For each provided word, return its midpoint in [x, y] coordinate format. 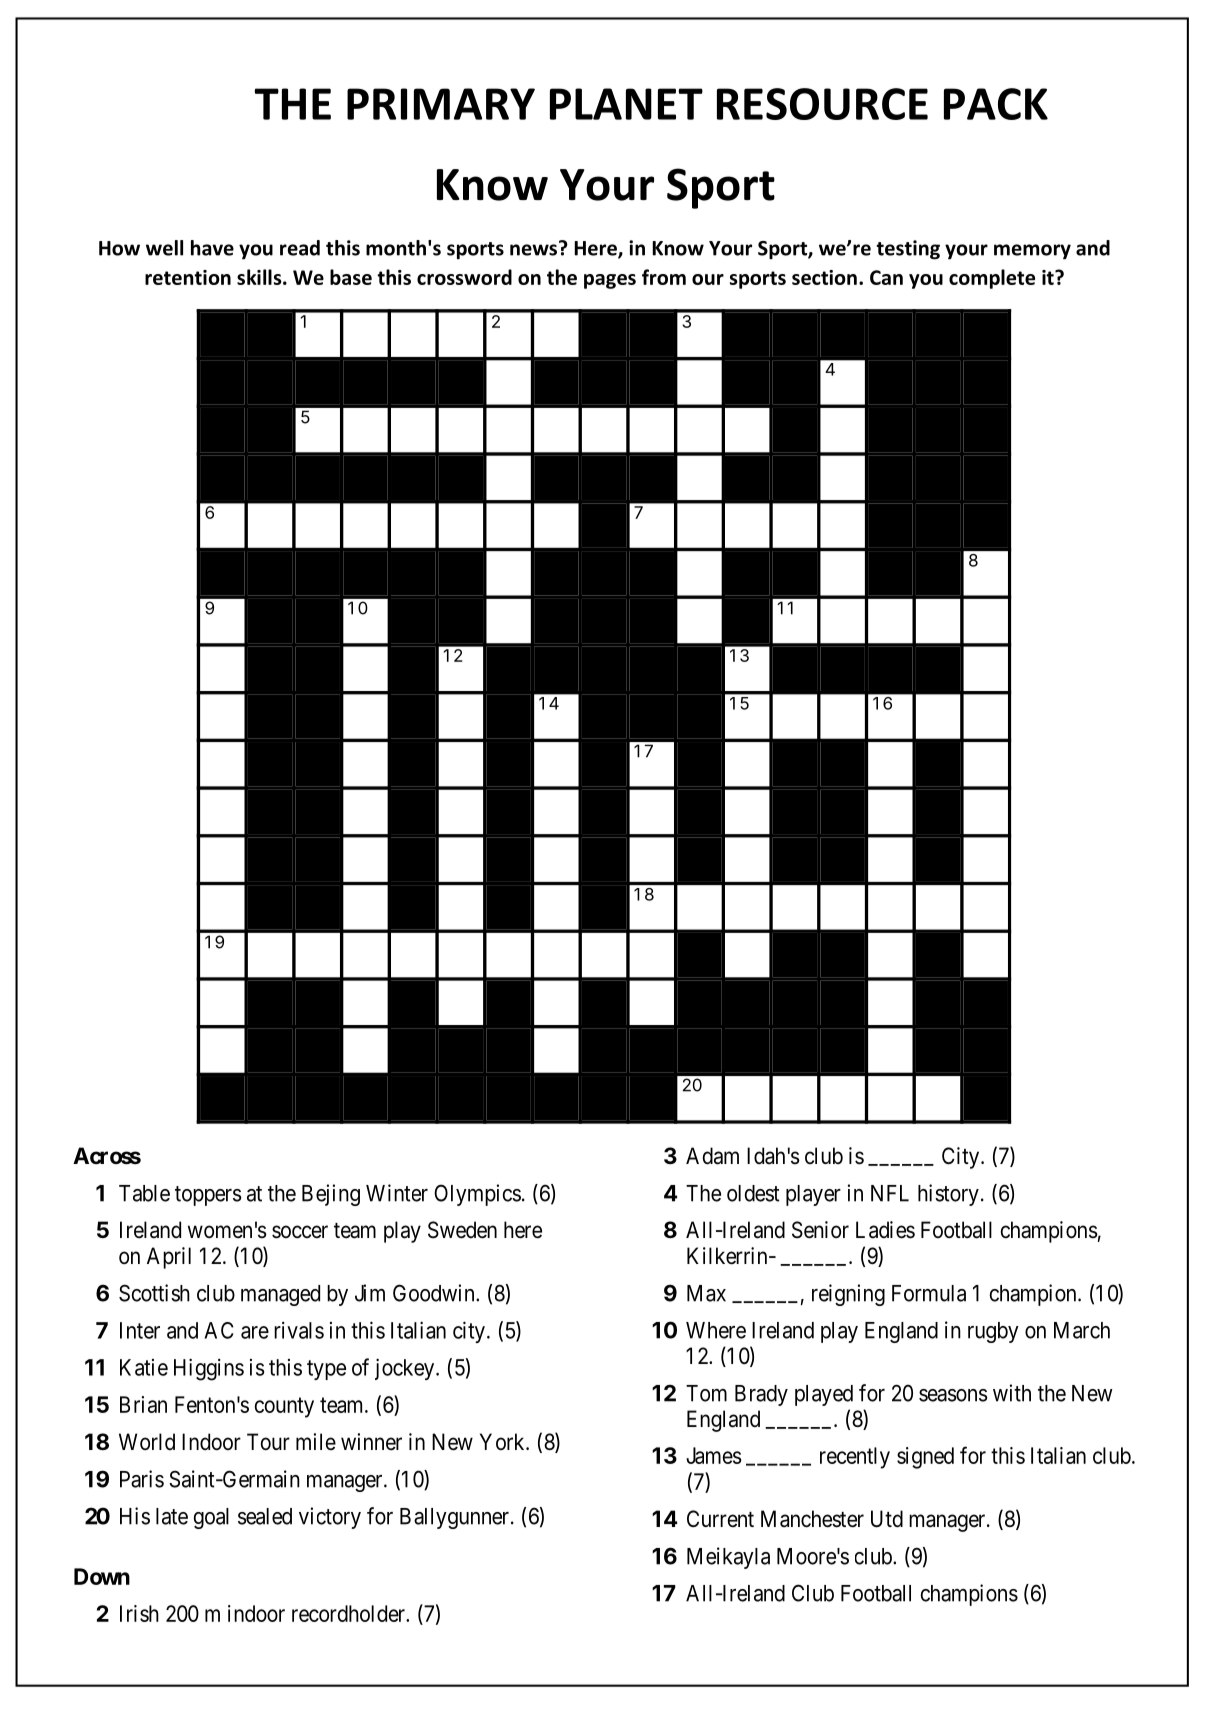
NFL [890, 1193]
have [212, 248]
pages [610, 281]
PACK [996, 104]
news [533, 250]
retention [188, 277]
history [948, 1195]
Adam [712, 1156]
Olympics [477, 1195]
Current [720, 1518]
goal [211, 1518]
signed [925, 1458]
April [169, 1258]
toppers [208, 1196]
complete [992, 279]
